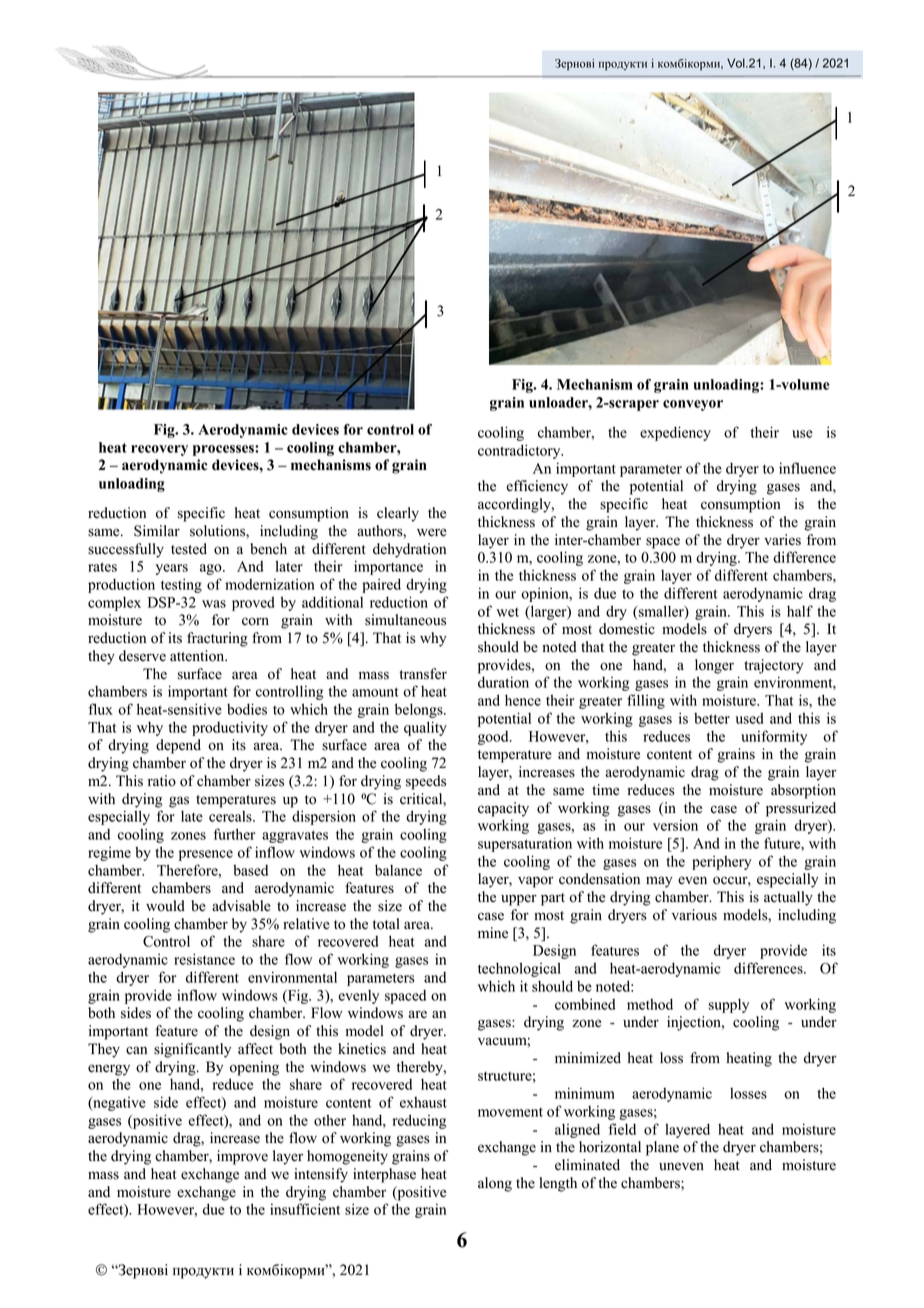 This screenshot has width=924, height=1308. Describe the element at coordinates (662, 1148) in the screenshot. I see `plane` at that location.
